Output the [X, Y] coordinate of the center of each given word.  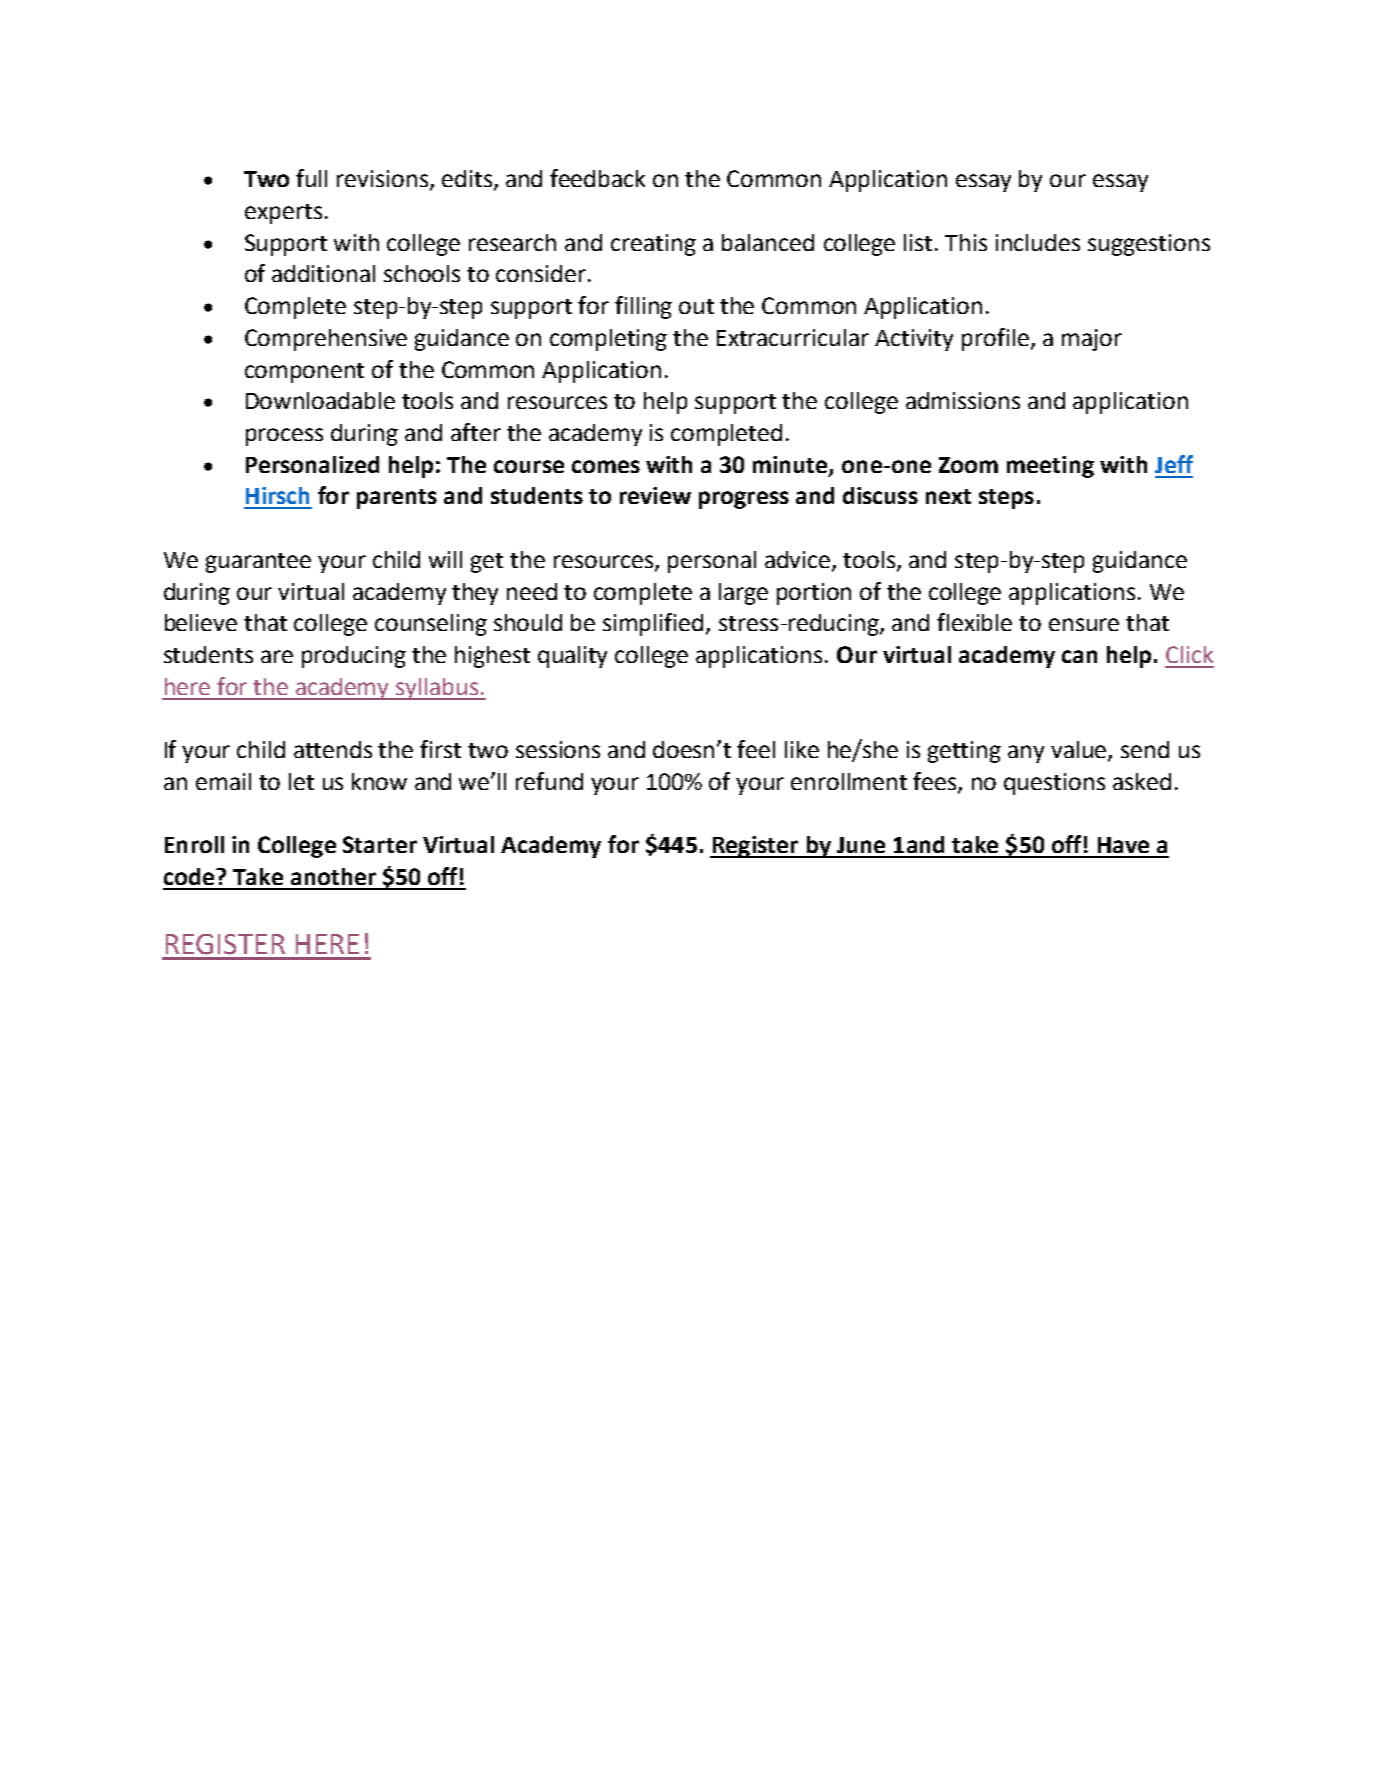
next [948, 496]
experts [283, 214]
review [655, 495]
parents [397, 499]
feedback [597, 178]
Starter [380, 844]
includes [1038, 242]
